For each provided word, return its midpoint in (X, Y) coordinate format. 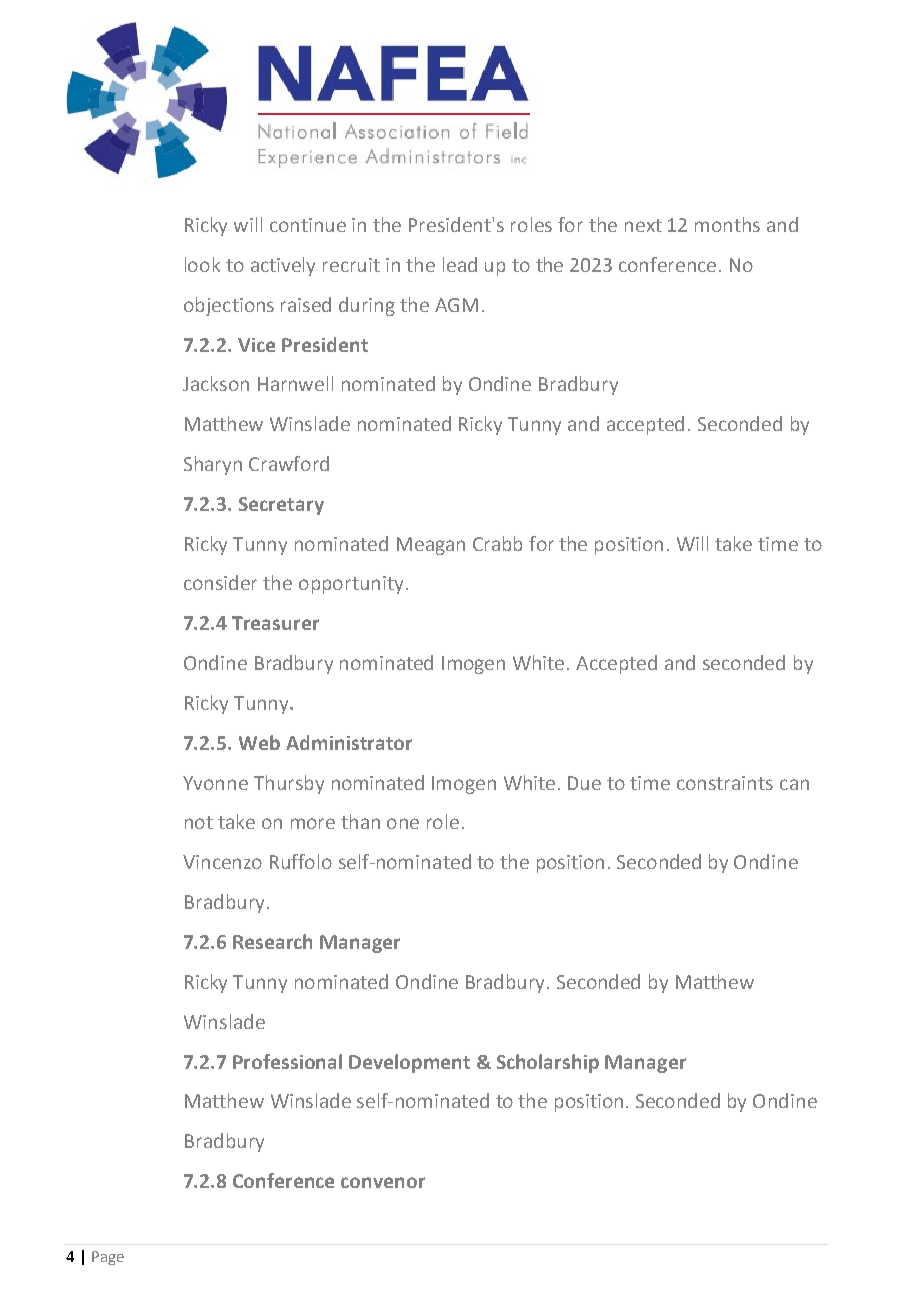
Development (409, 1063)
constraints (725, 783)
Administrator (349, 742)
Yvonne (215, 783)
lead (460, 264)
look (202, 264)
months (727, 224)
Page (108, 1258)
